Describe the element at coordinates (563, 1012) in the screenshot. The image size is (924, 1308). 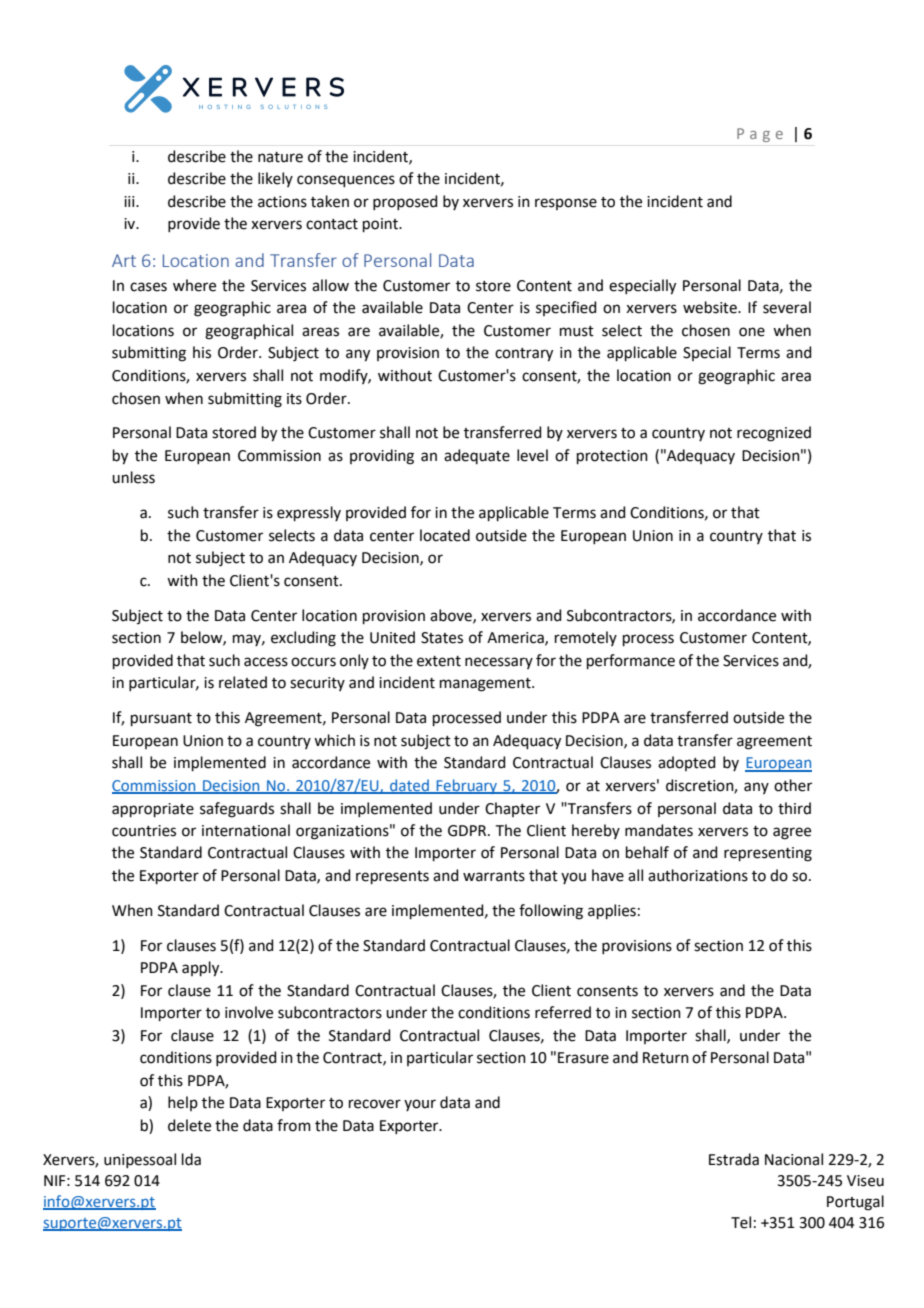
I see `referred` at that location.
